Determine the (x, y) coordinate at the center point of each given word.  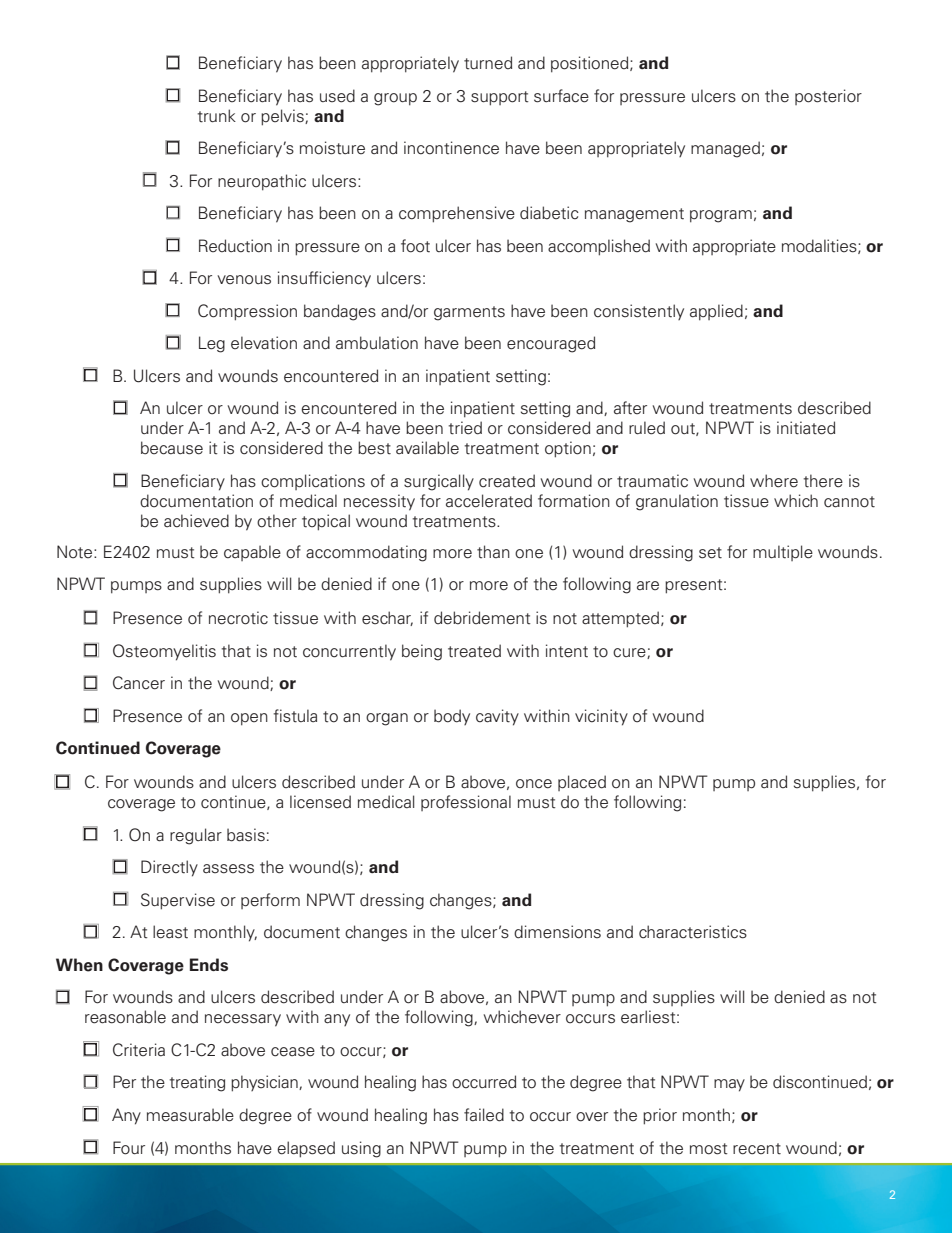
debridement (482, 618)
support (500, 98)
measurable (190, 1115)
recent (757, 1149)
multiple (783, 553)
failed (484, 1115)
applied (716, 312)
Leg (212, 344)
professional (466, 803)
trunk (217, 116)
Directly (169, 868)
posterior (828, 97)
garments (469, 313)
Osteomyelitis (164, 652)
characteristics (693, 932)
